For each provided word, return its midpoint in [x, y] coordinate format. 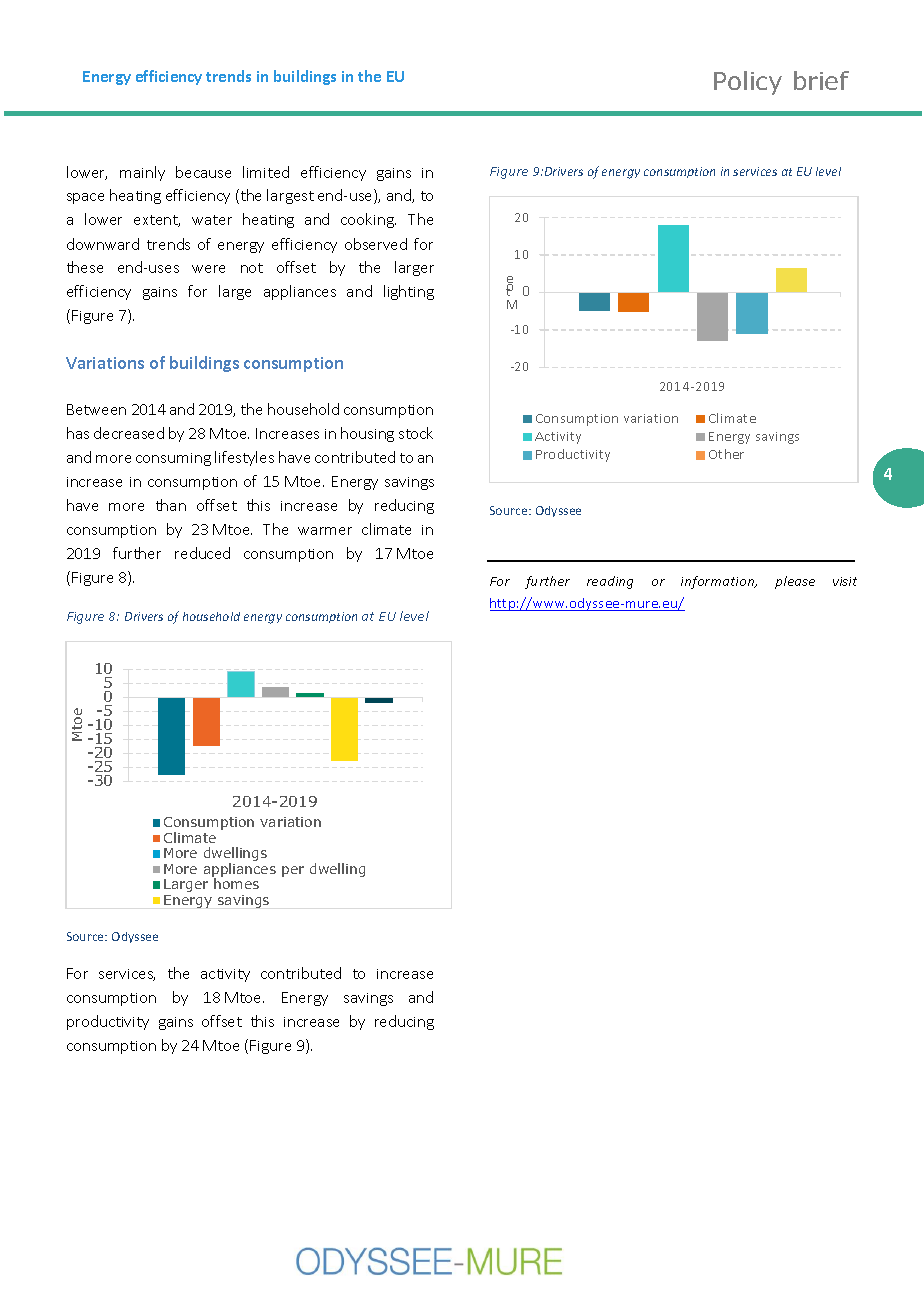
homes [236, 883]
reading [610, 582]
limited [266, 172]
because [203, 172]
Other [726, 454]
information [719, 582]
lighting [409, 292]
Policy [748, 83]
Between [96, 409]
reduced [202, 553]
